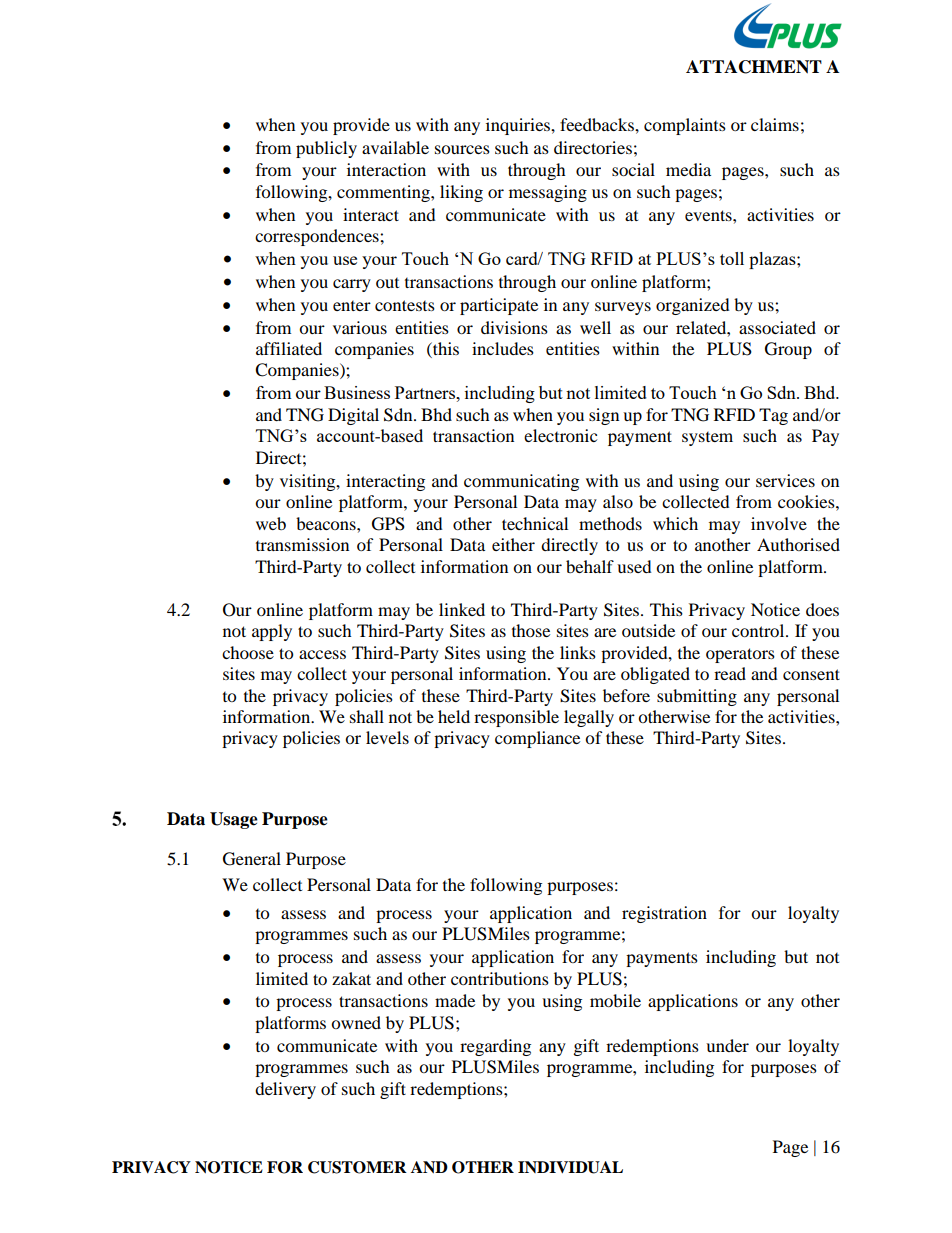  What do you see at coordinates (788, 350) in the screenshot?
I see `Group` at bounding box center [788, 350].
